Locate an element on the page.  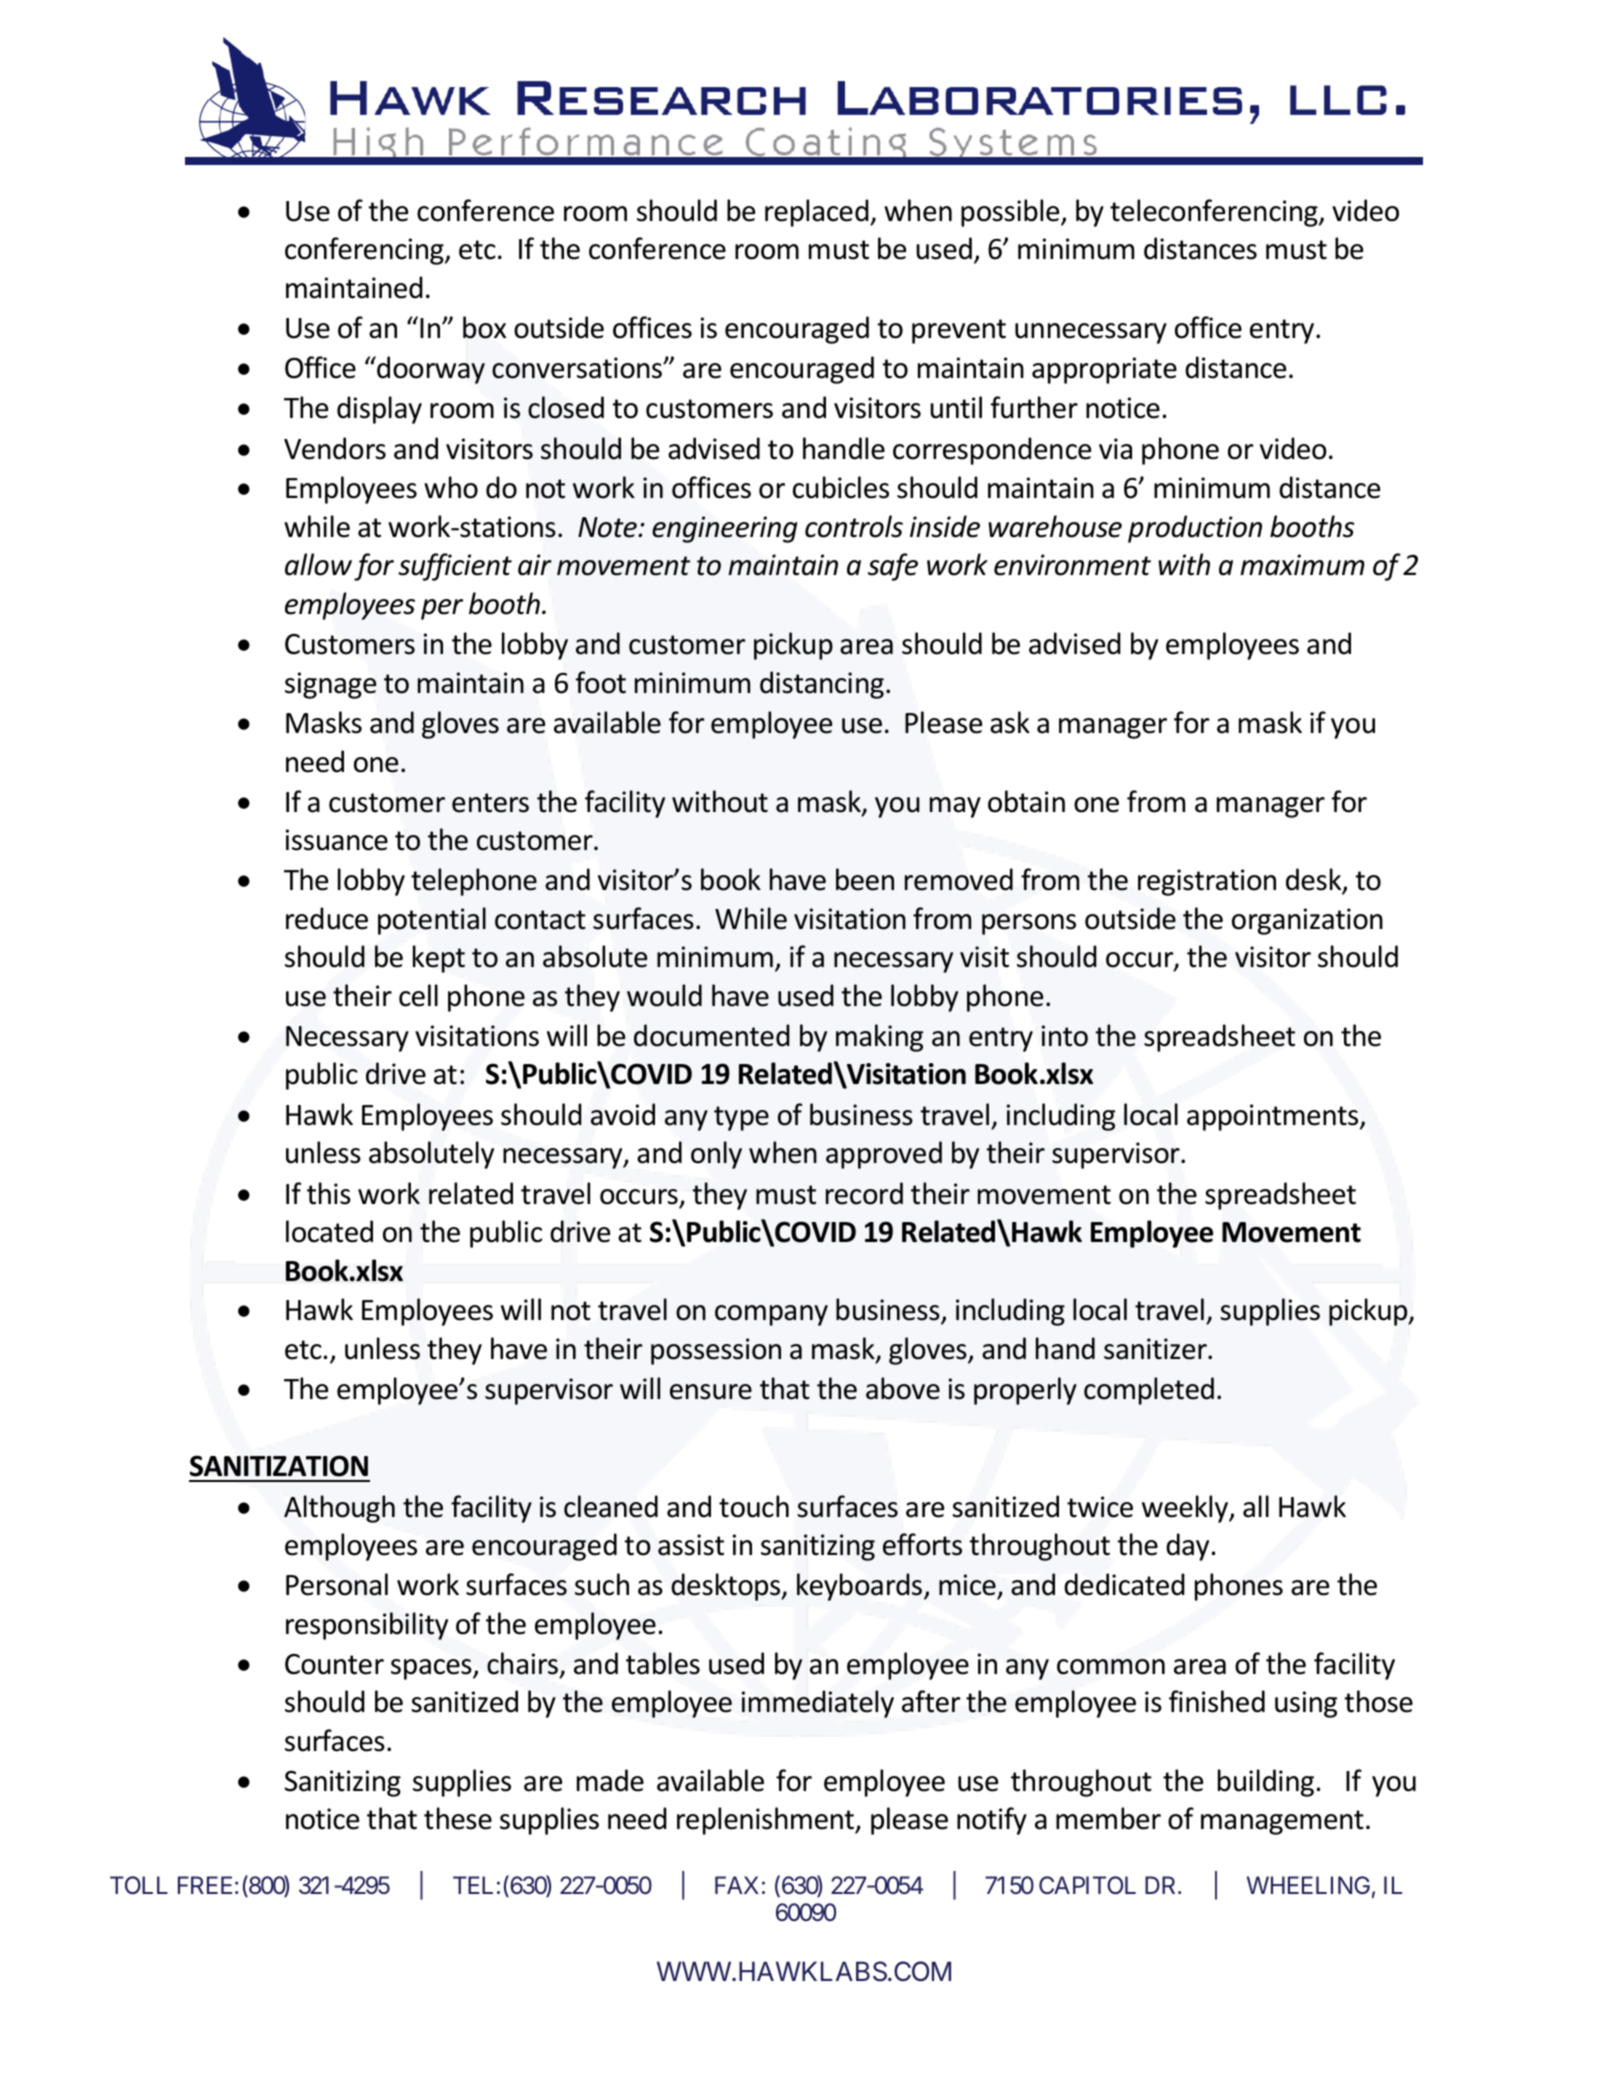
sanitizer is located at coordinates (1156, 1349).
